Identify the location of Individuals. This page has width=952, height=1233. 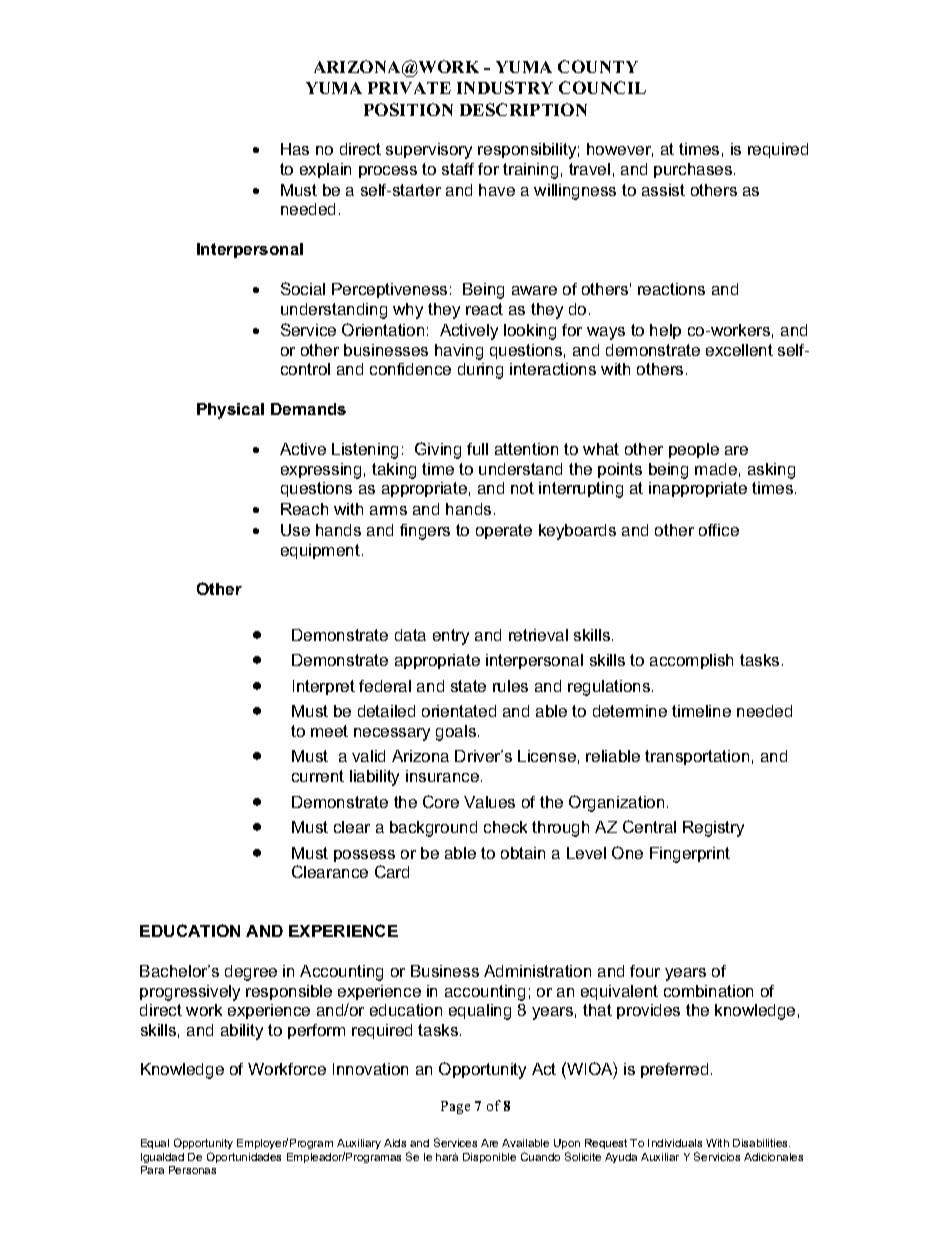
(675, 1143).
